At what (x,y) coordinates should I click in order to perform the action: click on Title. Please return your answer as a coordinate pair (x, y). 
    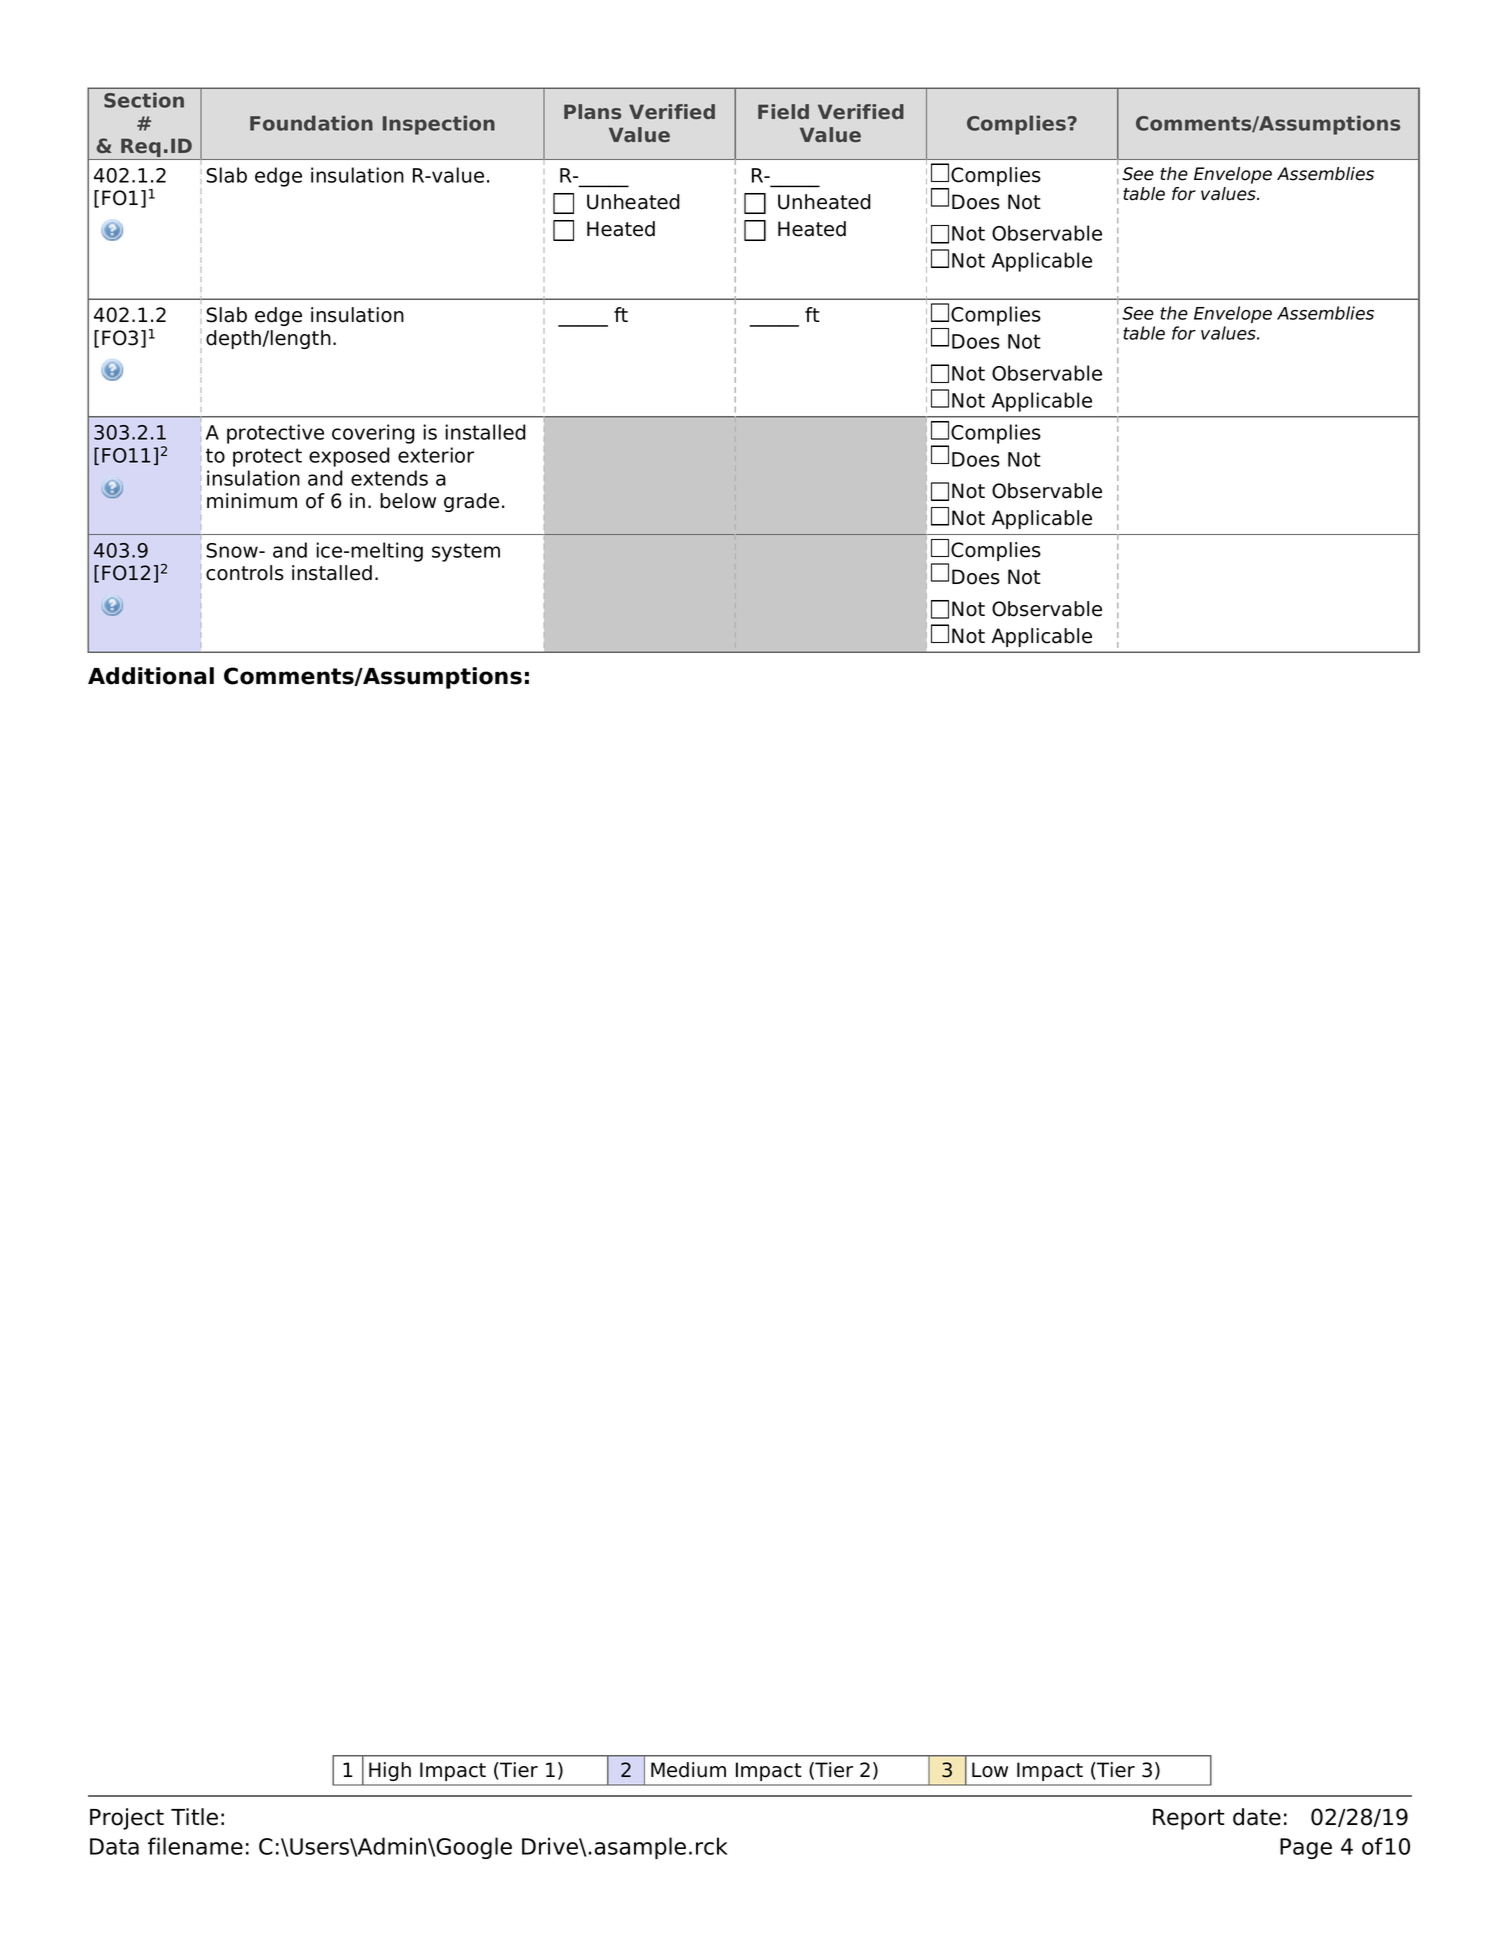
    Looking at the image, I should click on (194, 1817).
